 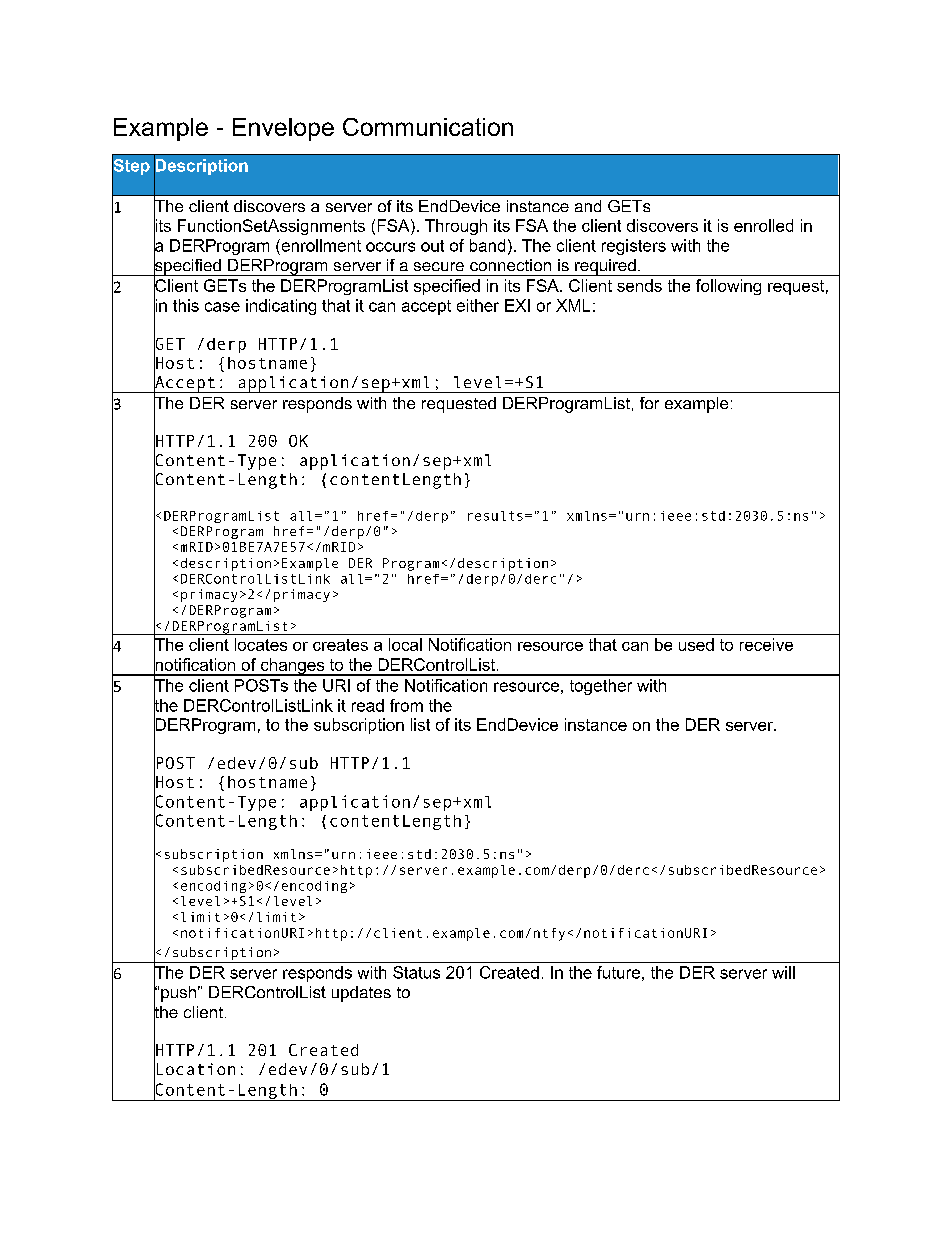 I want to click on local, so click(x=405, y=644).
